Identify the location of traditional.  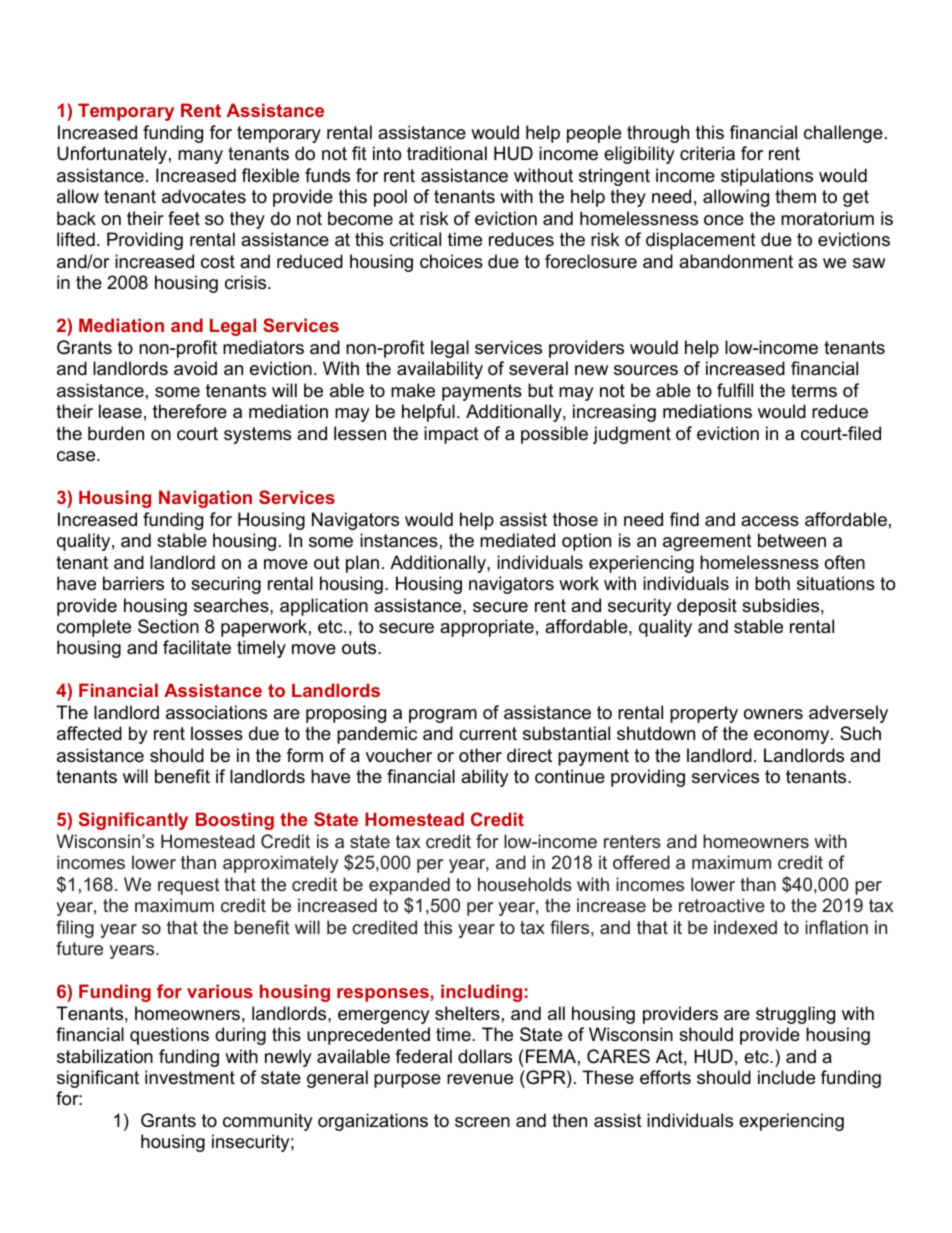
(447, 153).
